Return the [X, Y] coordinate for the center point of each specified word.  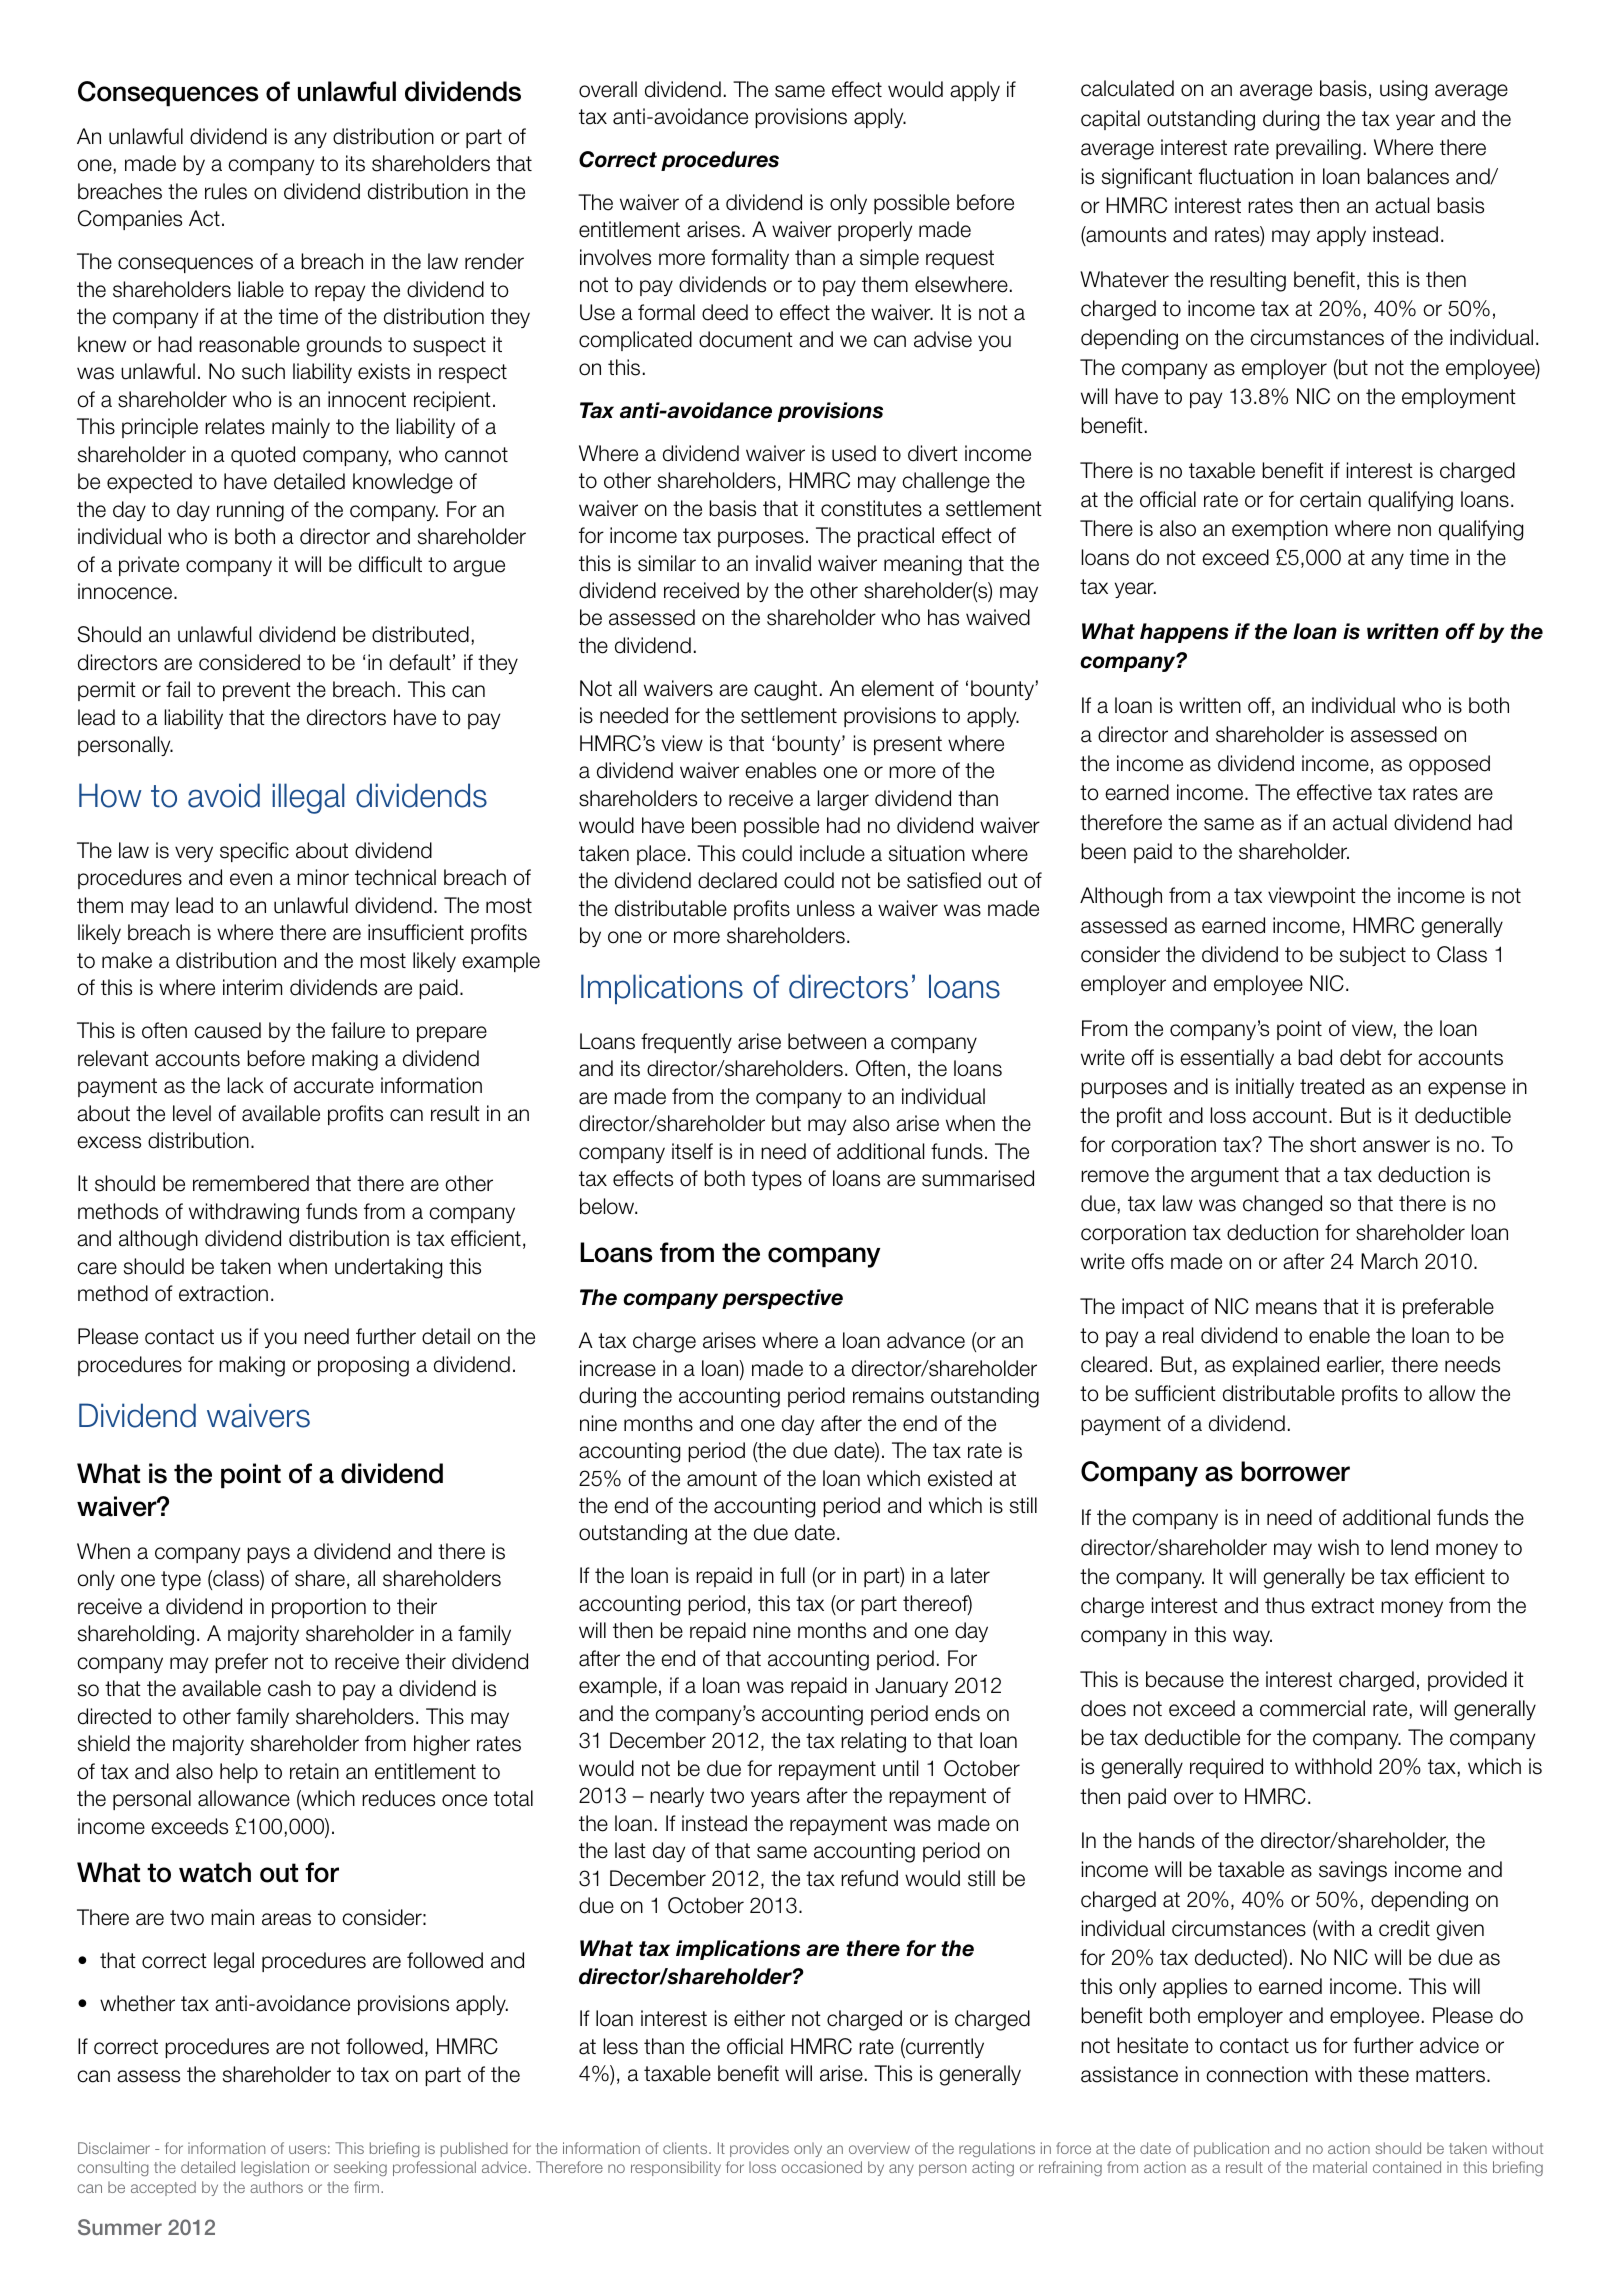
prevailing [1318, 149]
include [832, 853]
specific [254, 852]
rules [226, 191]
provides [759, 2149]
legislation [275, 2169]
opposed [1449, 765]
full [792, 1575]
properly [875, 231]
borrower [1295, 1471]
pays [268, 1555]
